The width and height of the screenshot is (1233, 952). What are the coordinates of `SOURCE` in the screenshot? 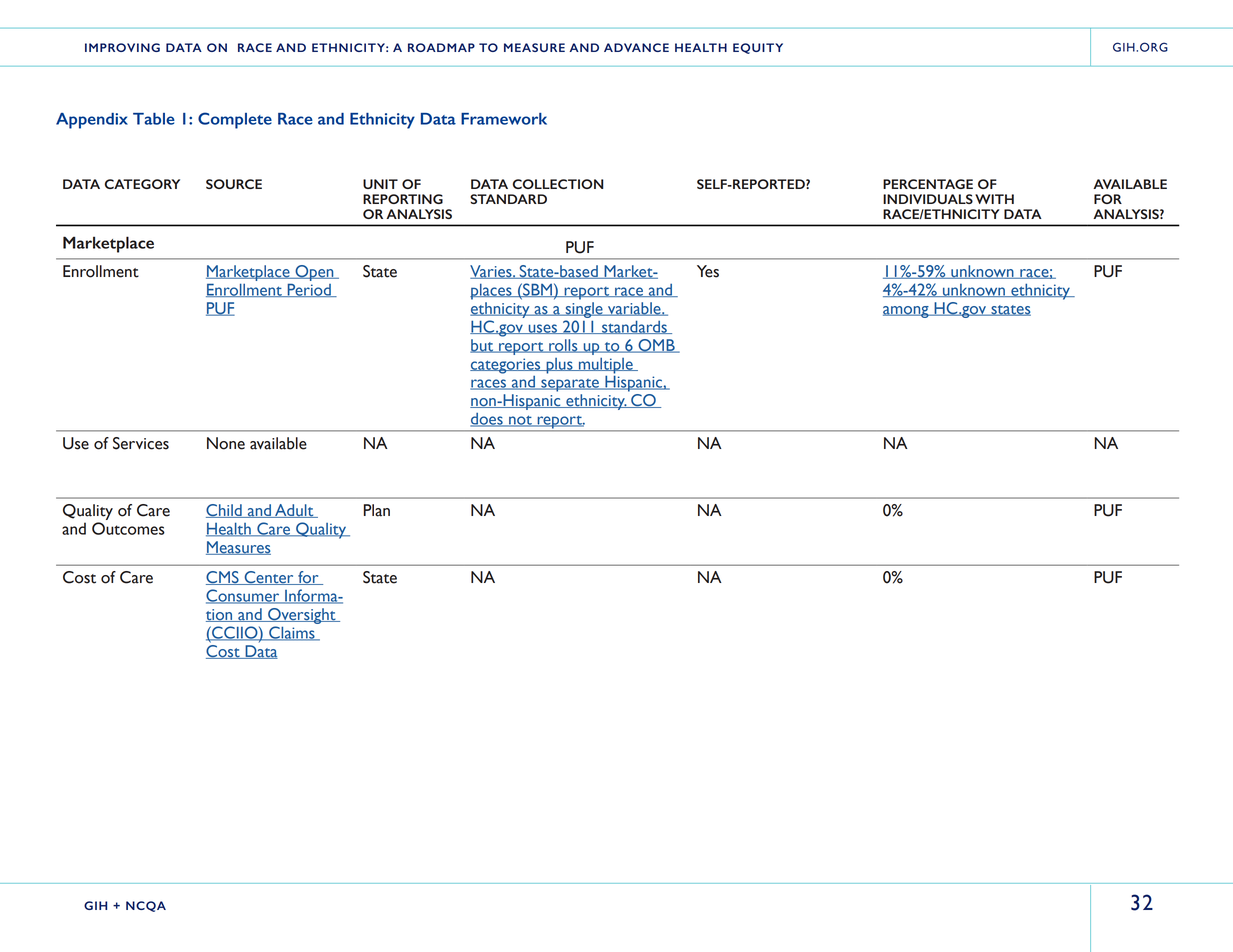 It's located at (234, 184).
